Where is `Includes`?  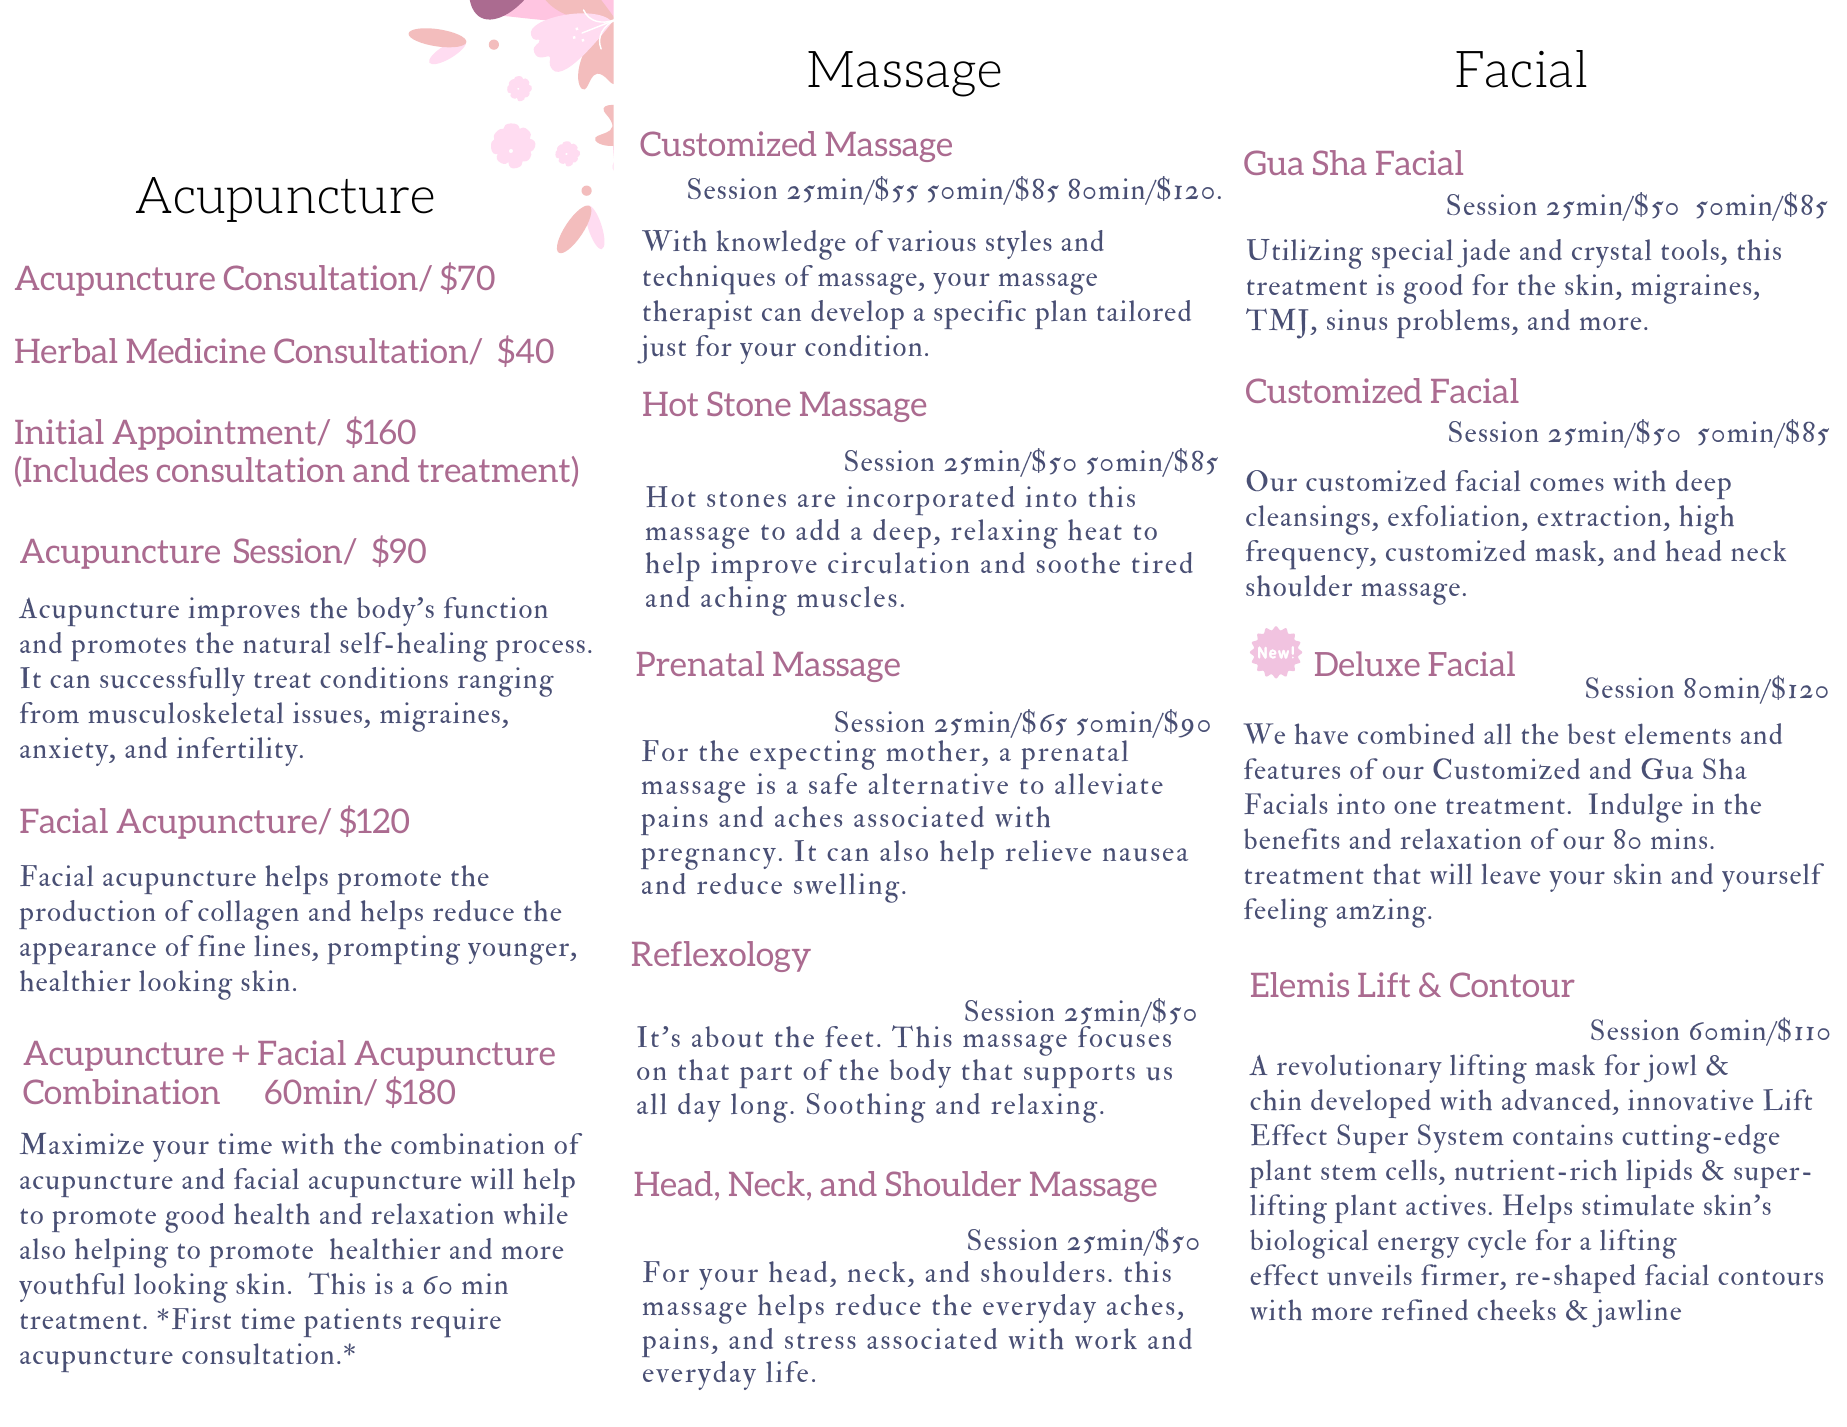
Includes is located at coordinates (85, 469).
